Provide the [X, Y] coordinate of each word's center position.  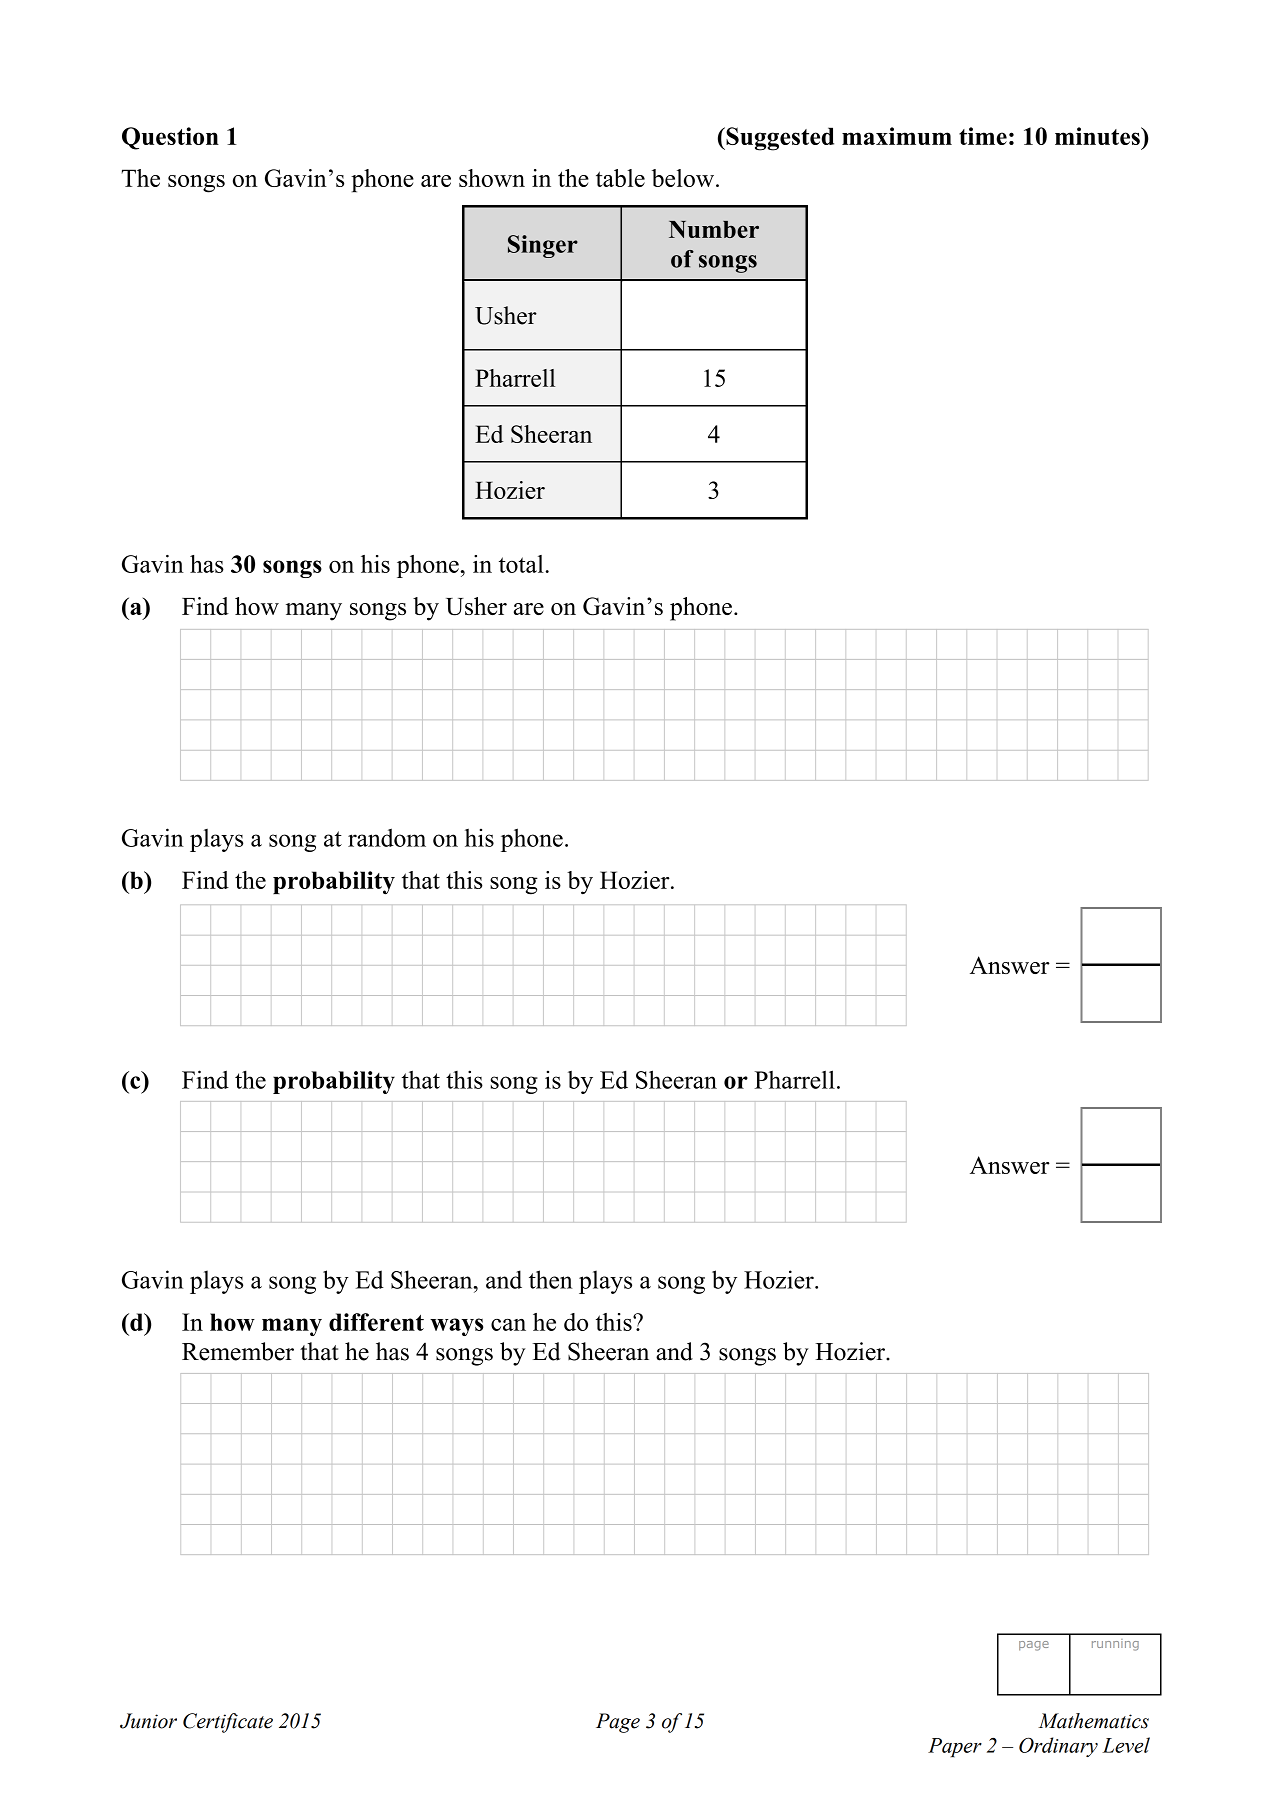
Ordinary [1058, 1747]
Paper [955, 1747]
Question [170, 138]
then [551, 1279]
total [521, 564]
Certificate [228, 1723]
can [508, 1325]
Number [714, 229]
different [376, 1322]
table [620, 178]
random [387, 837]
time [983, 136]
